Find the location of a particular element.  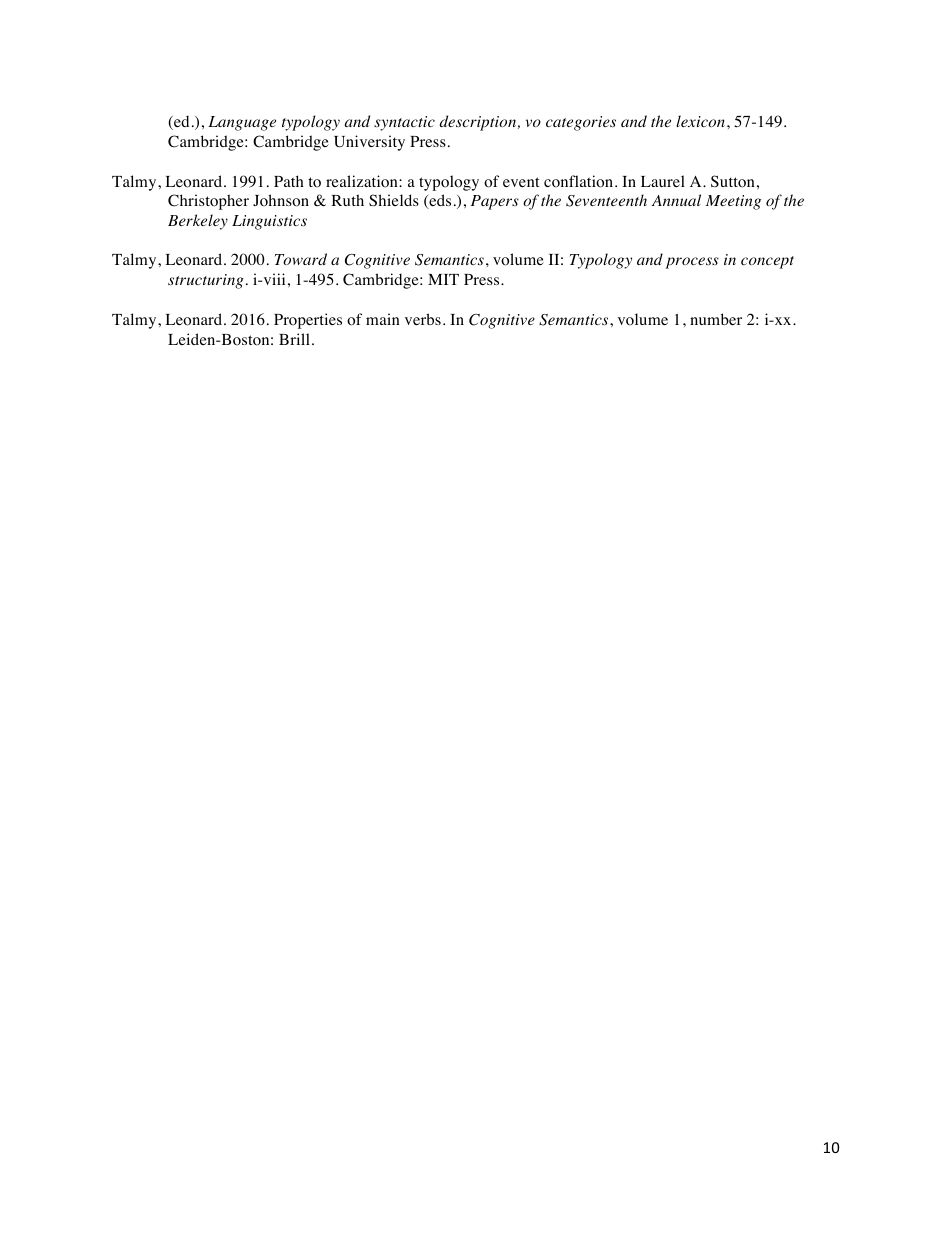

Brill is located at coordinates (294, 339).
